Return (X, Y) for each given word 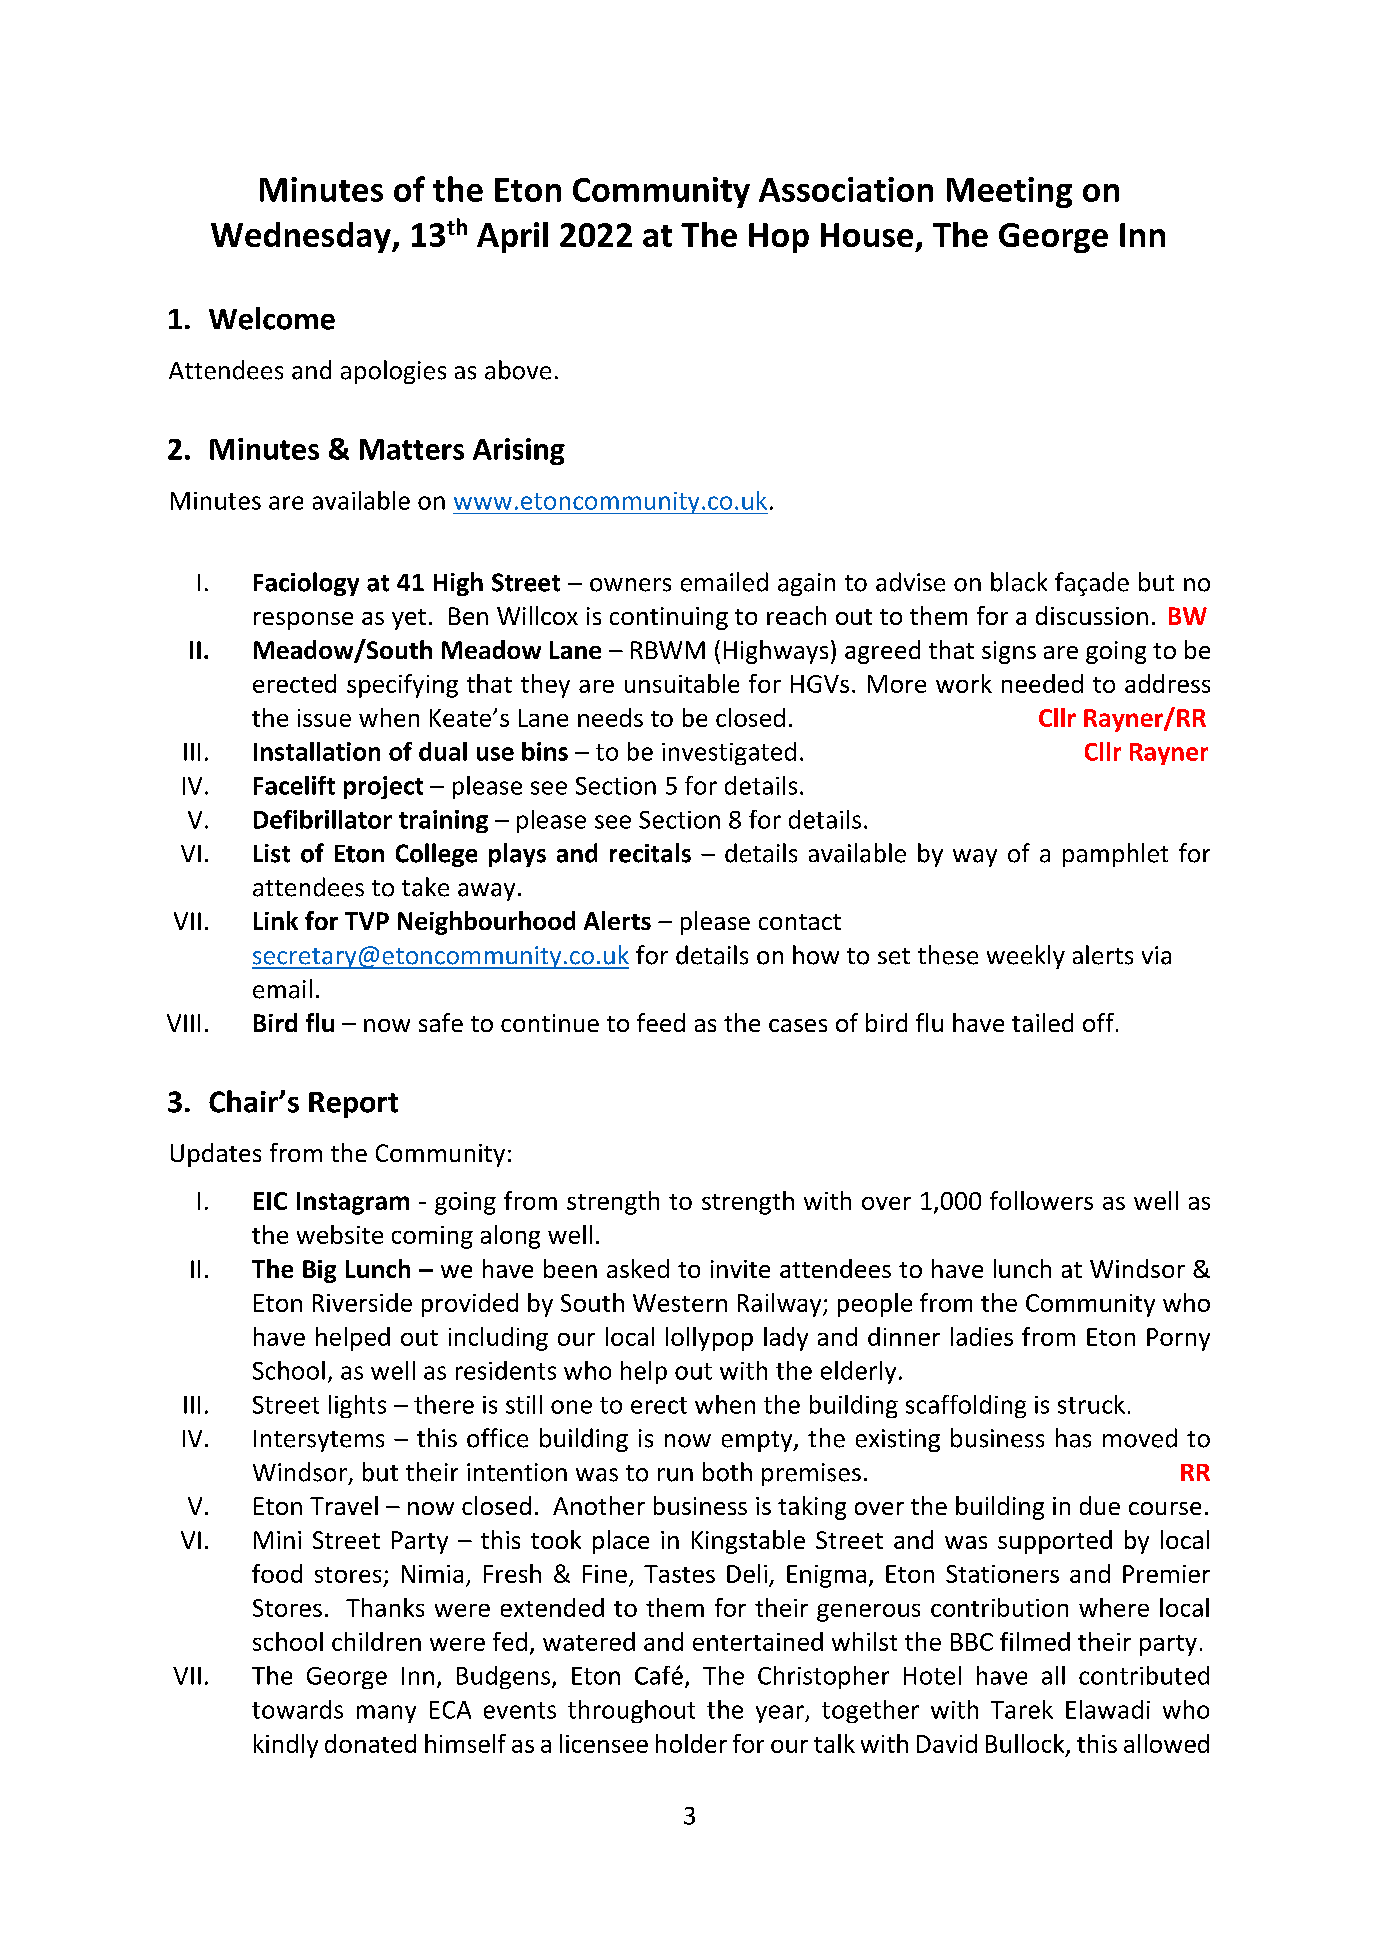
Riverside (362, 1302)
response (303, 621)
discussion (1092, 615)
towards (297, 1709)
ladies (982, 1336)
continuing (669, 618)
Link (276, 920)
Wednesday (302, 237)
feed (661, 1022)
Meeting (1009, 192)
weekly (1026, 957)
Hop (779, 238)
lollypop (709, 1339)
